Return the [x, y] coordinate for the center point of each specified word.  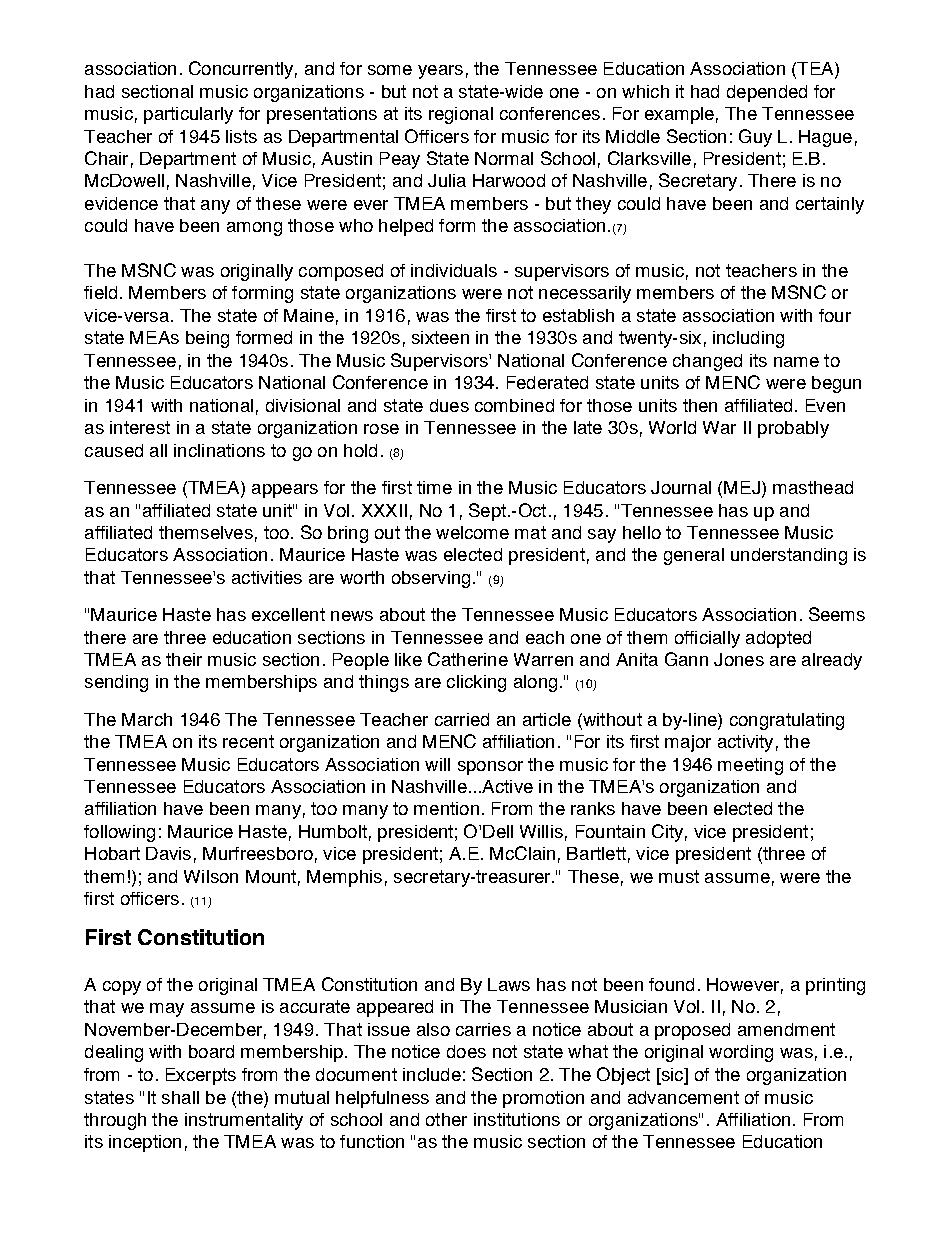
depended [767, 93]
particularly [188, 115]
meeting [750, 766]
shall [180, 1097]
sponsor [490, 768]
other [446, 1119]
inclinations [219, 450]
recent [248, 741]
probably [793, 429]
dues [449, 405]
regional [461, 115]
